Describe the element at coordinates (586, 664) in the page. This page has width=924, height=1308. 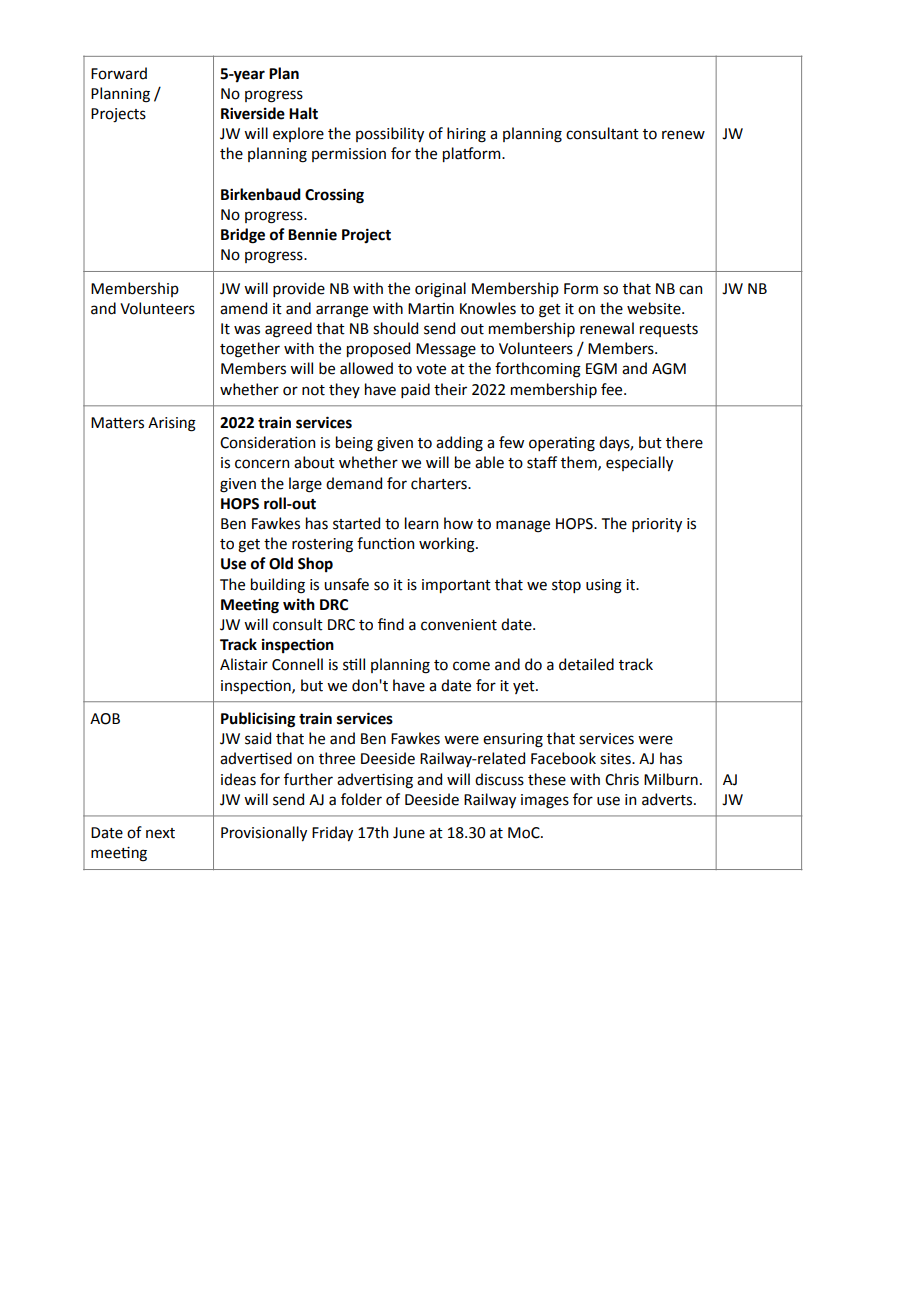
I see `detailed` at that location.
